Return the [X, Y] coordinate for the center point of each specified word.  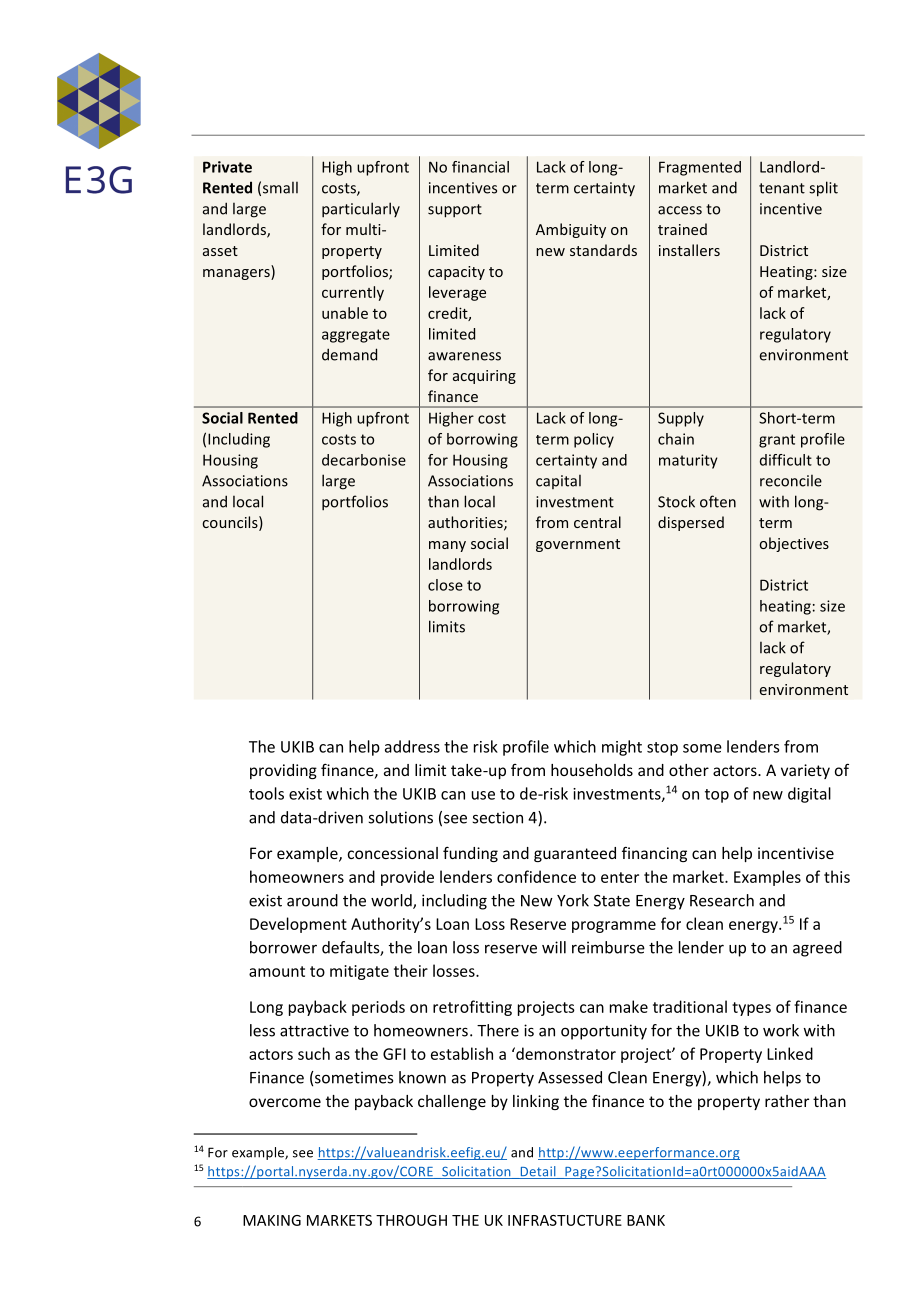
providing [283, 771]
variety [805, 771]
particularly [361, 210]
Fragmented [700, 168]
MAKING [272, 1220]
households [592, 770]
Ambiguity [571, 230]
